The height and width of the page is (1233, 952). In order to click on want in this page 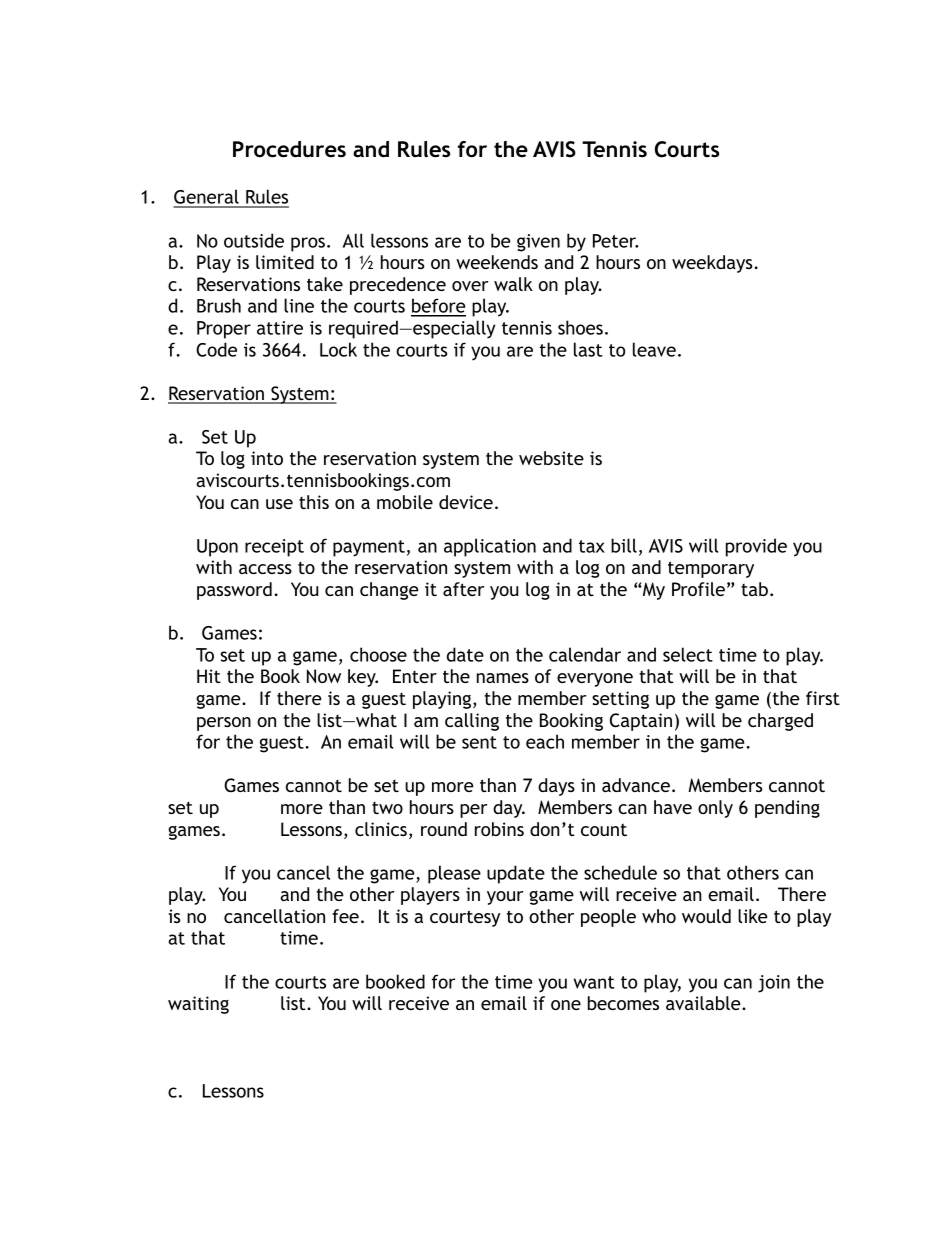, I will do `click(593, 982)`.
